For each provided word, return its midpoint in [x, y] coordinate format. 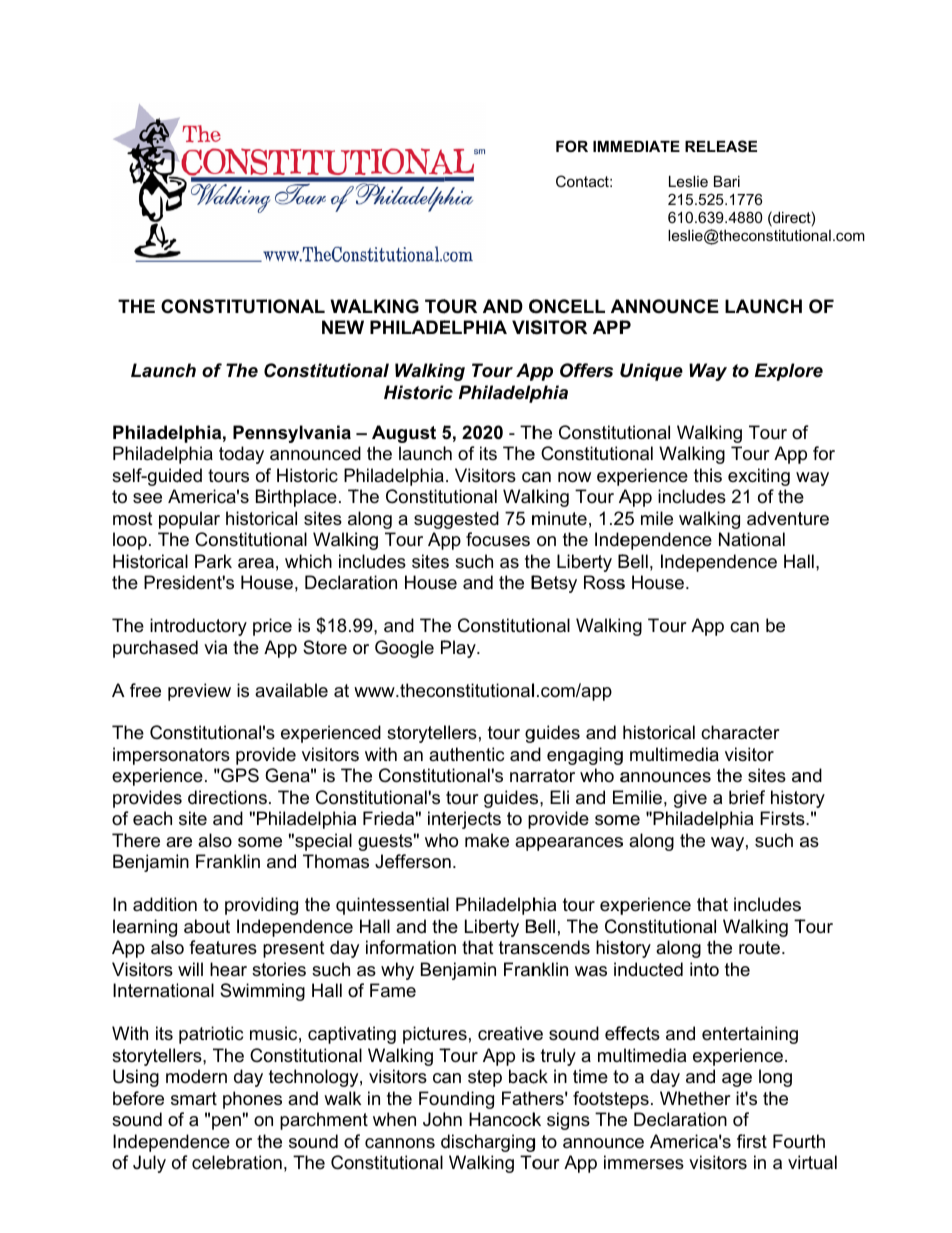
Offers [586, 370]
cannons [400, 1143]
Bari [727, 181]
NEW [343, 327]
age [737, 1080]
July [149, 1164]
